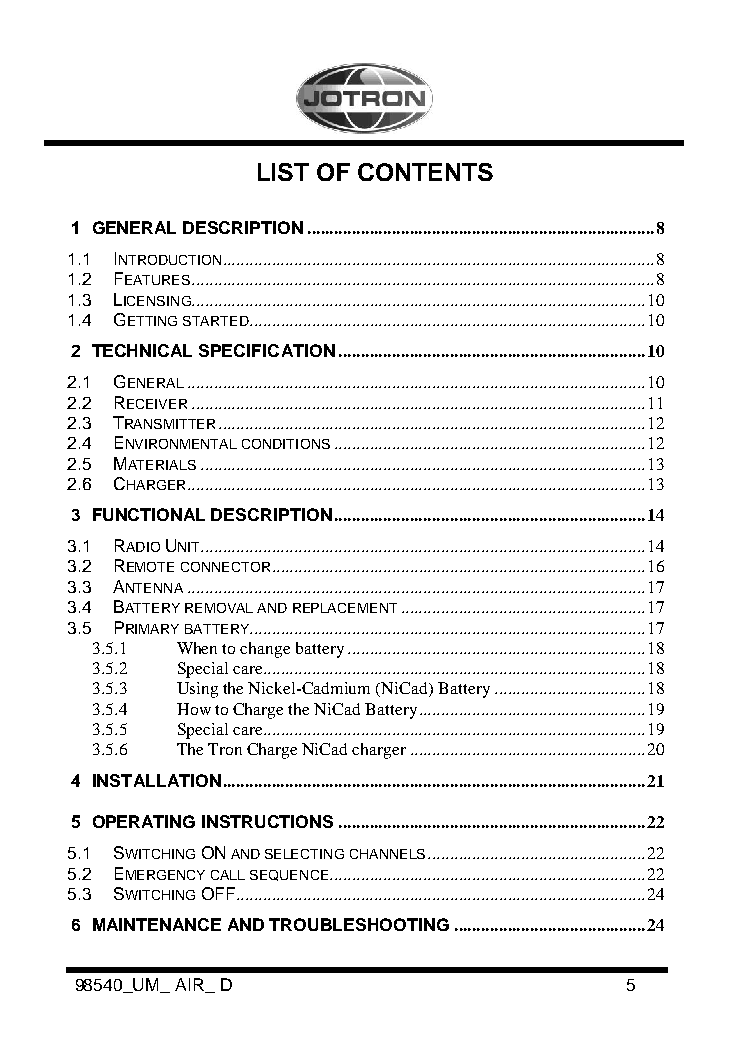  I want to click on LIST, so click(283, 172).
